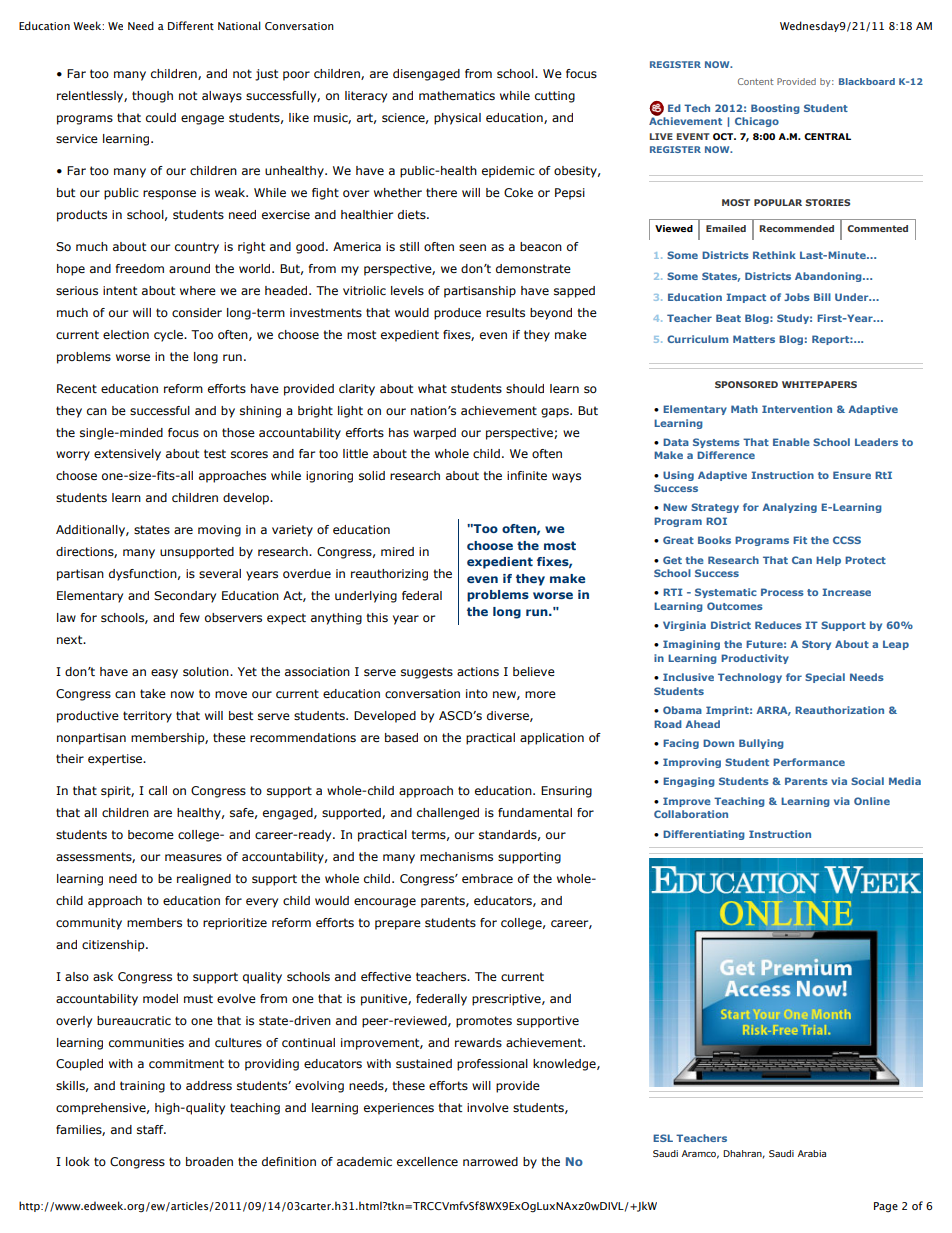  I want to click on staff, so click(151, 1129).
